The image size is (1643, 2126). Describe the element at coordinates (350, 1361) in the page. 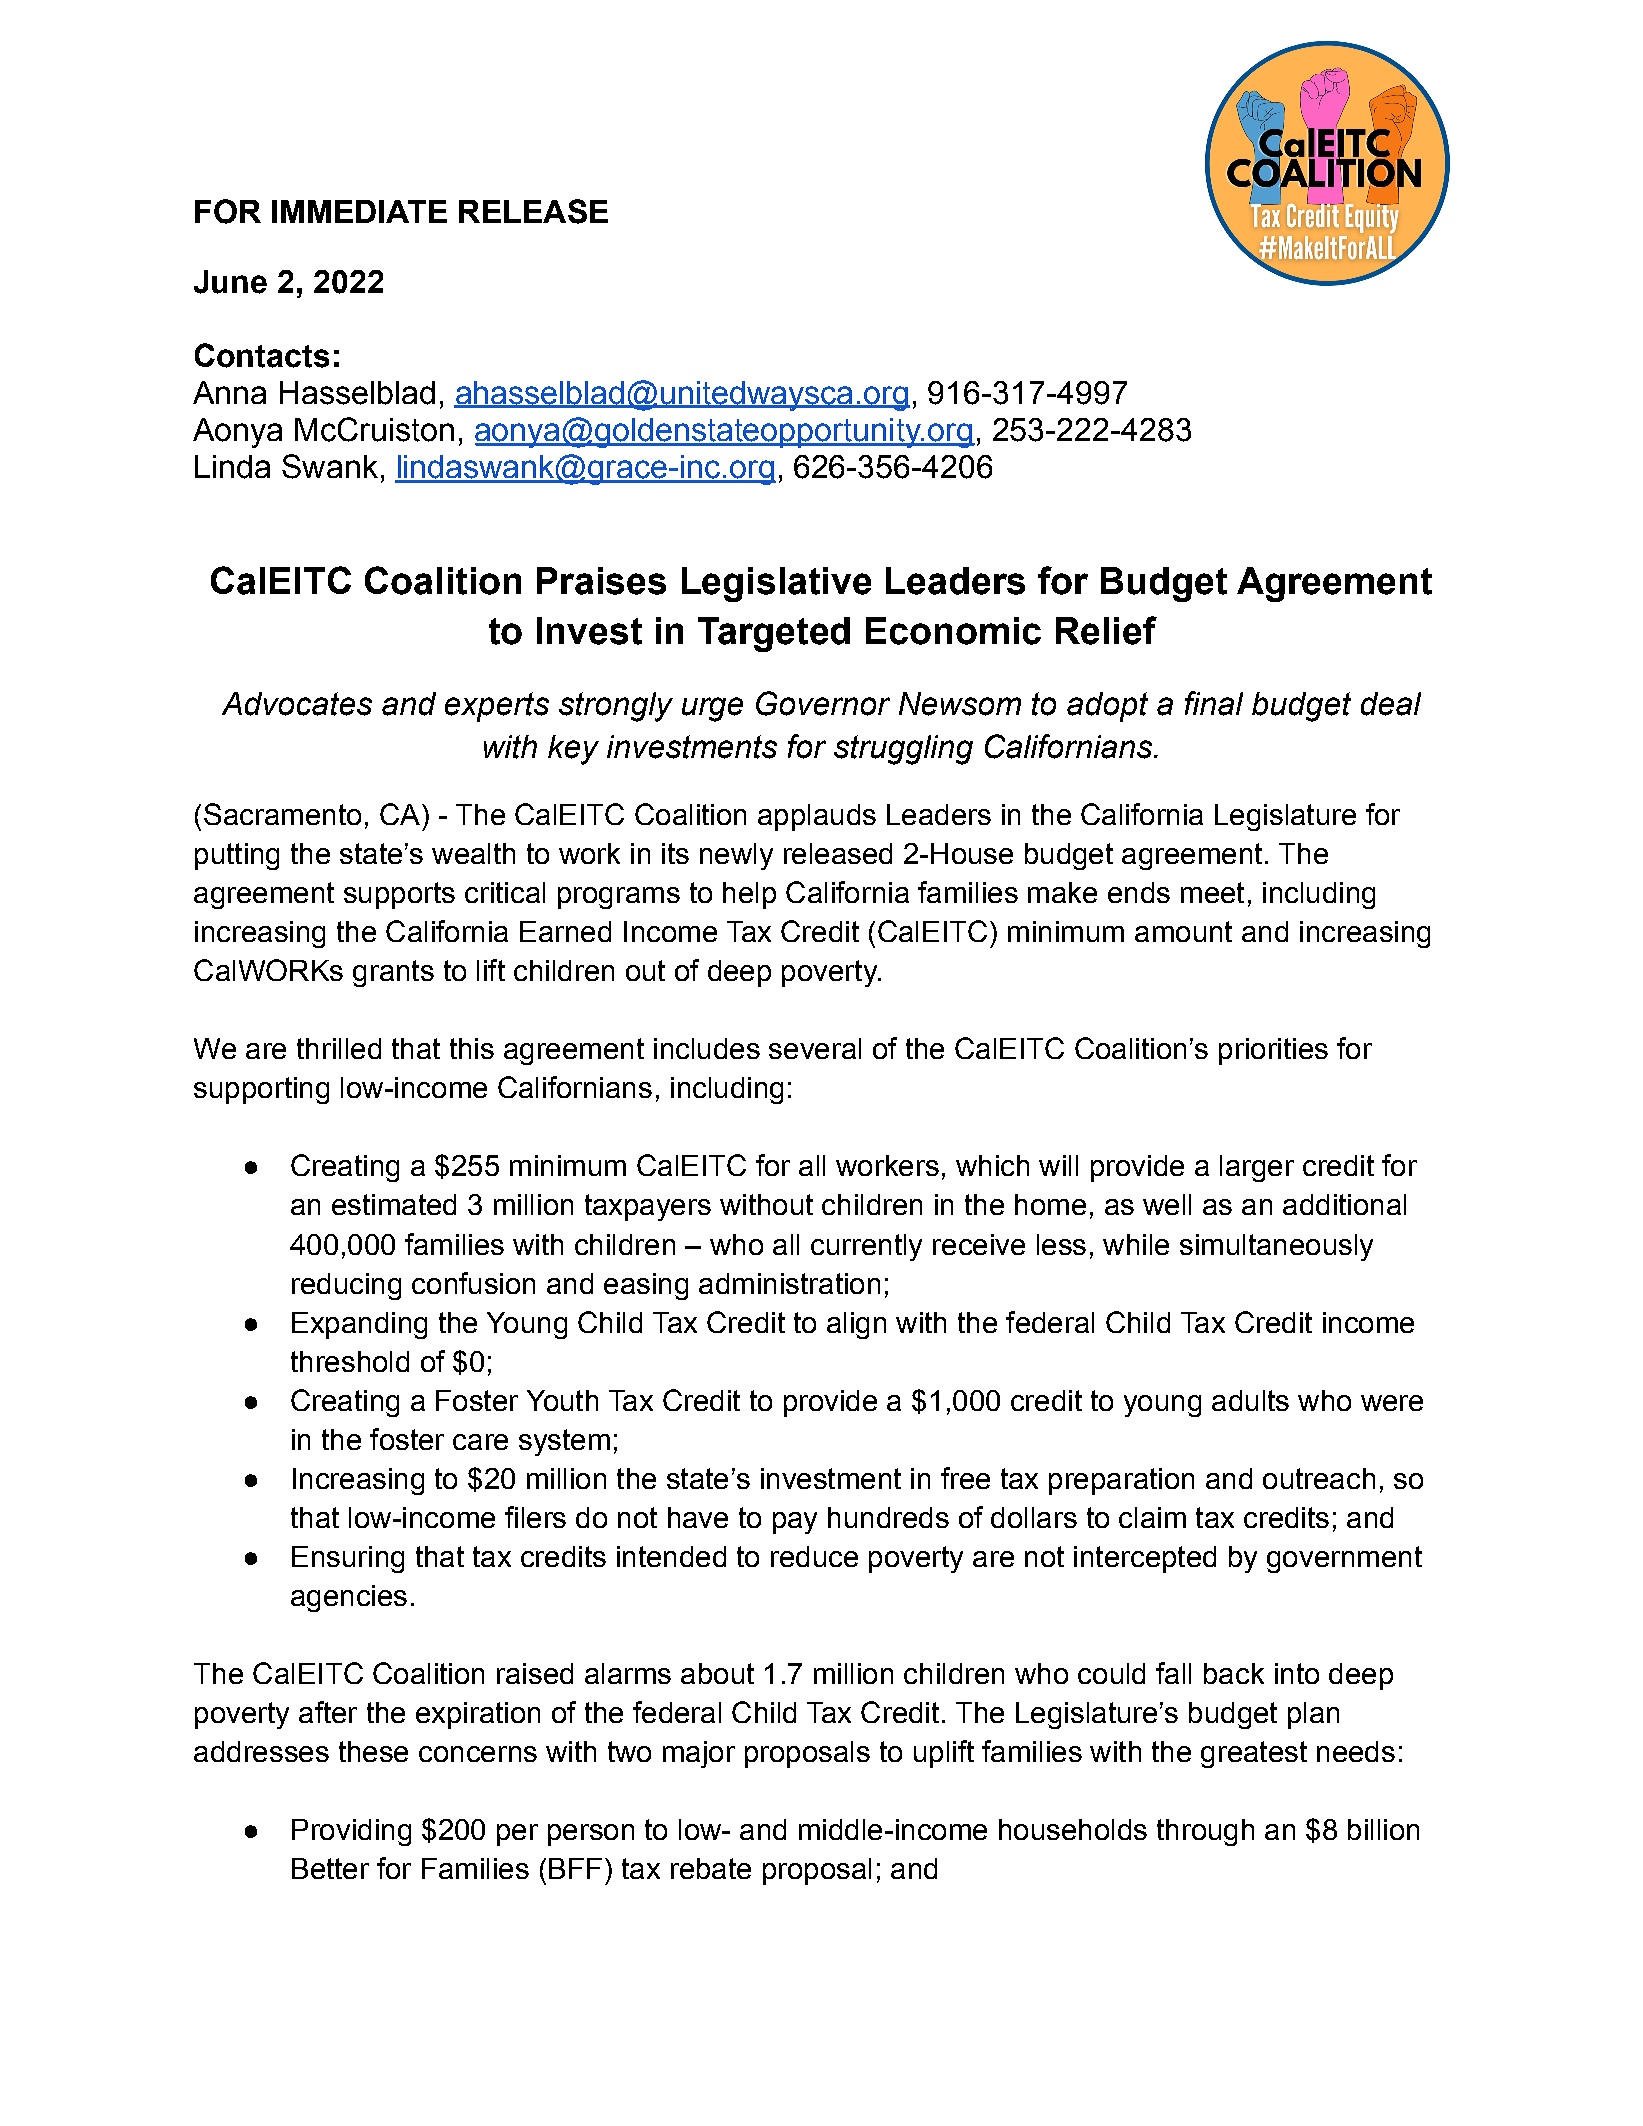

I see `threshold` at that location.
